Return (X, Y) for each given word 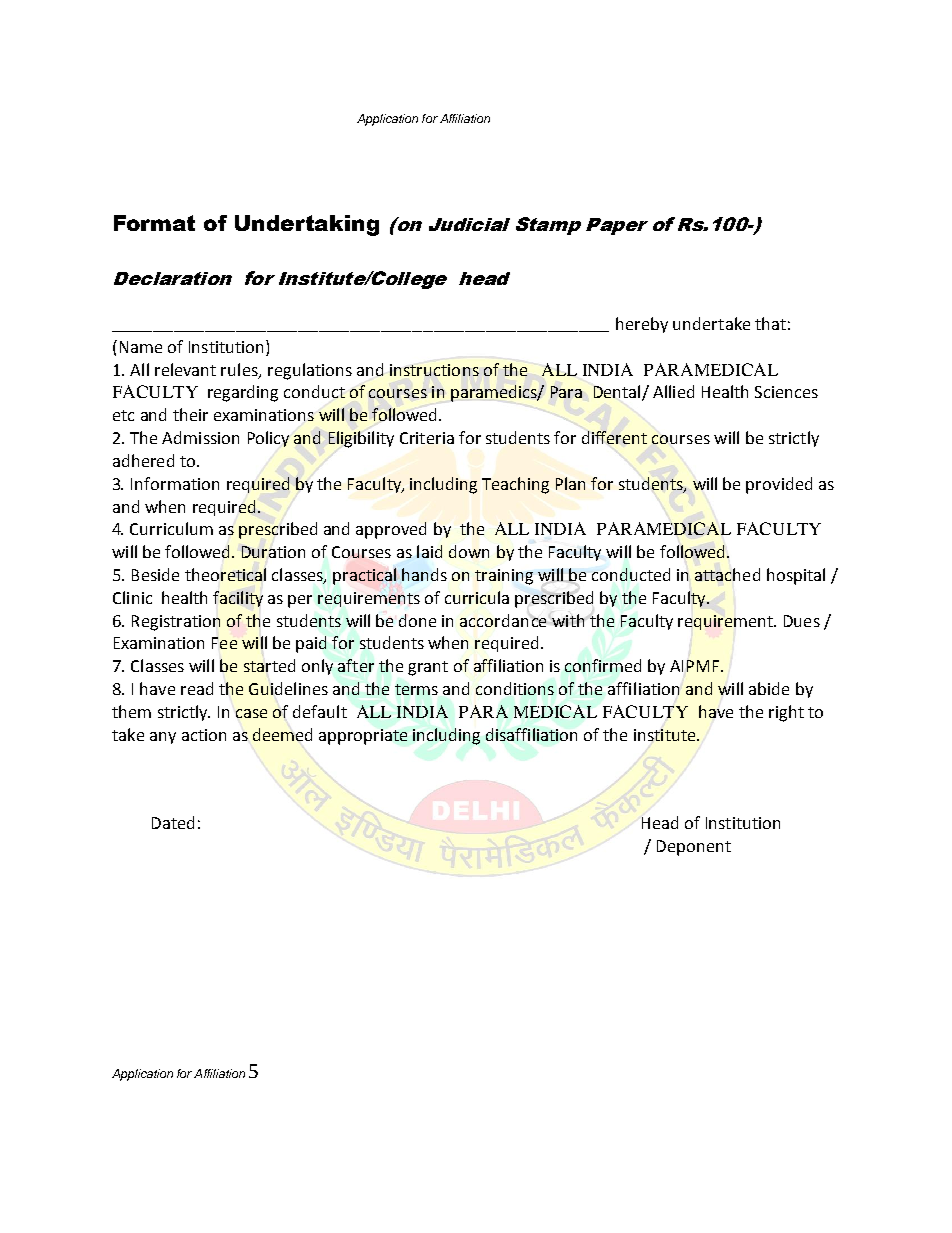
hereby (642, 325)
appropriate (363, 737)
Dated (173, 822)
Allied (673, 391)
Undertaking (307, 225)
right (786, 713)
